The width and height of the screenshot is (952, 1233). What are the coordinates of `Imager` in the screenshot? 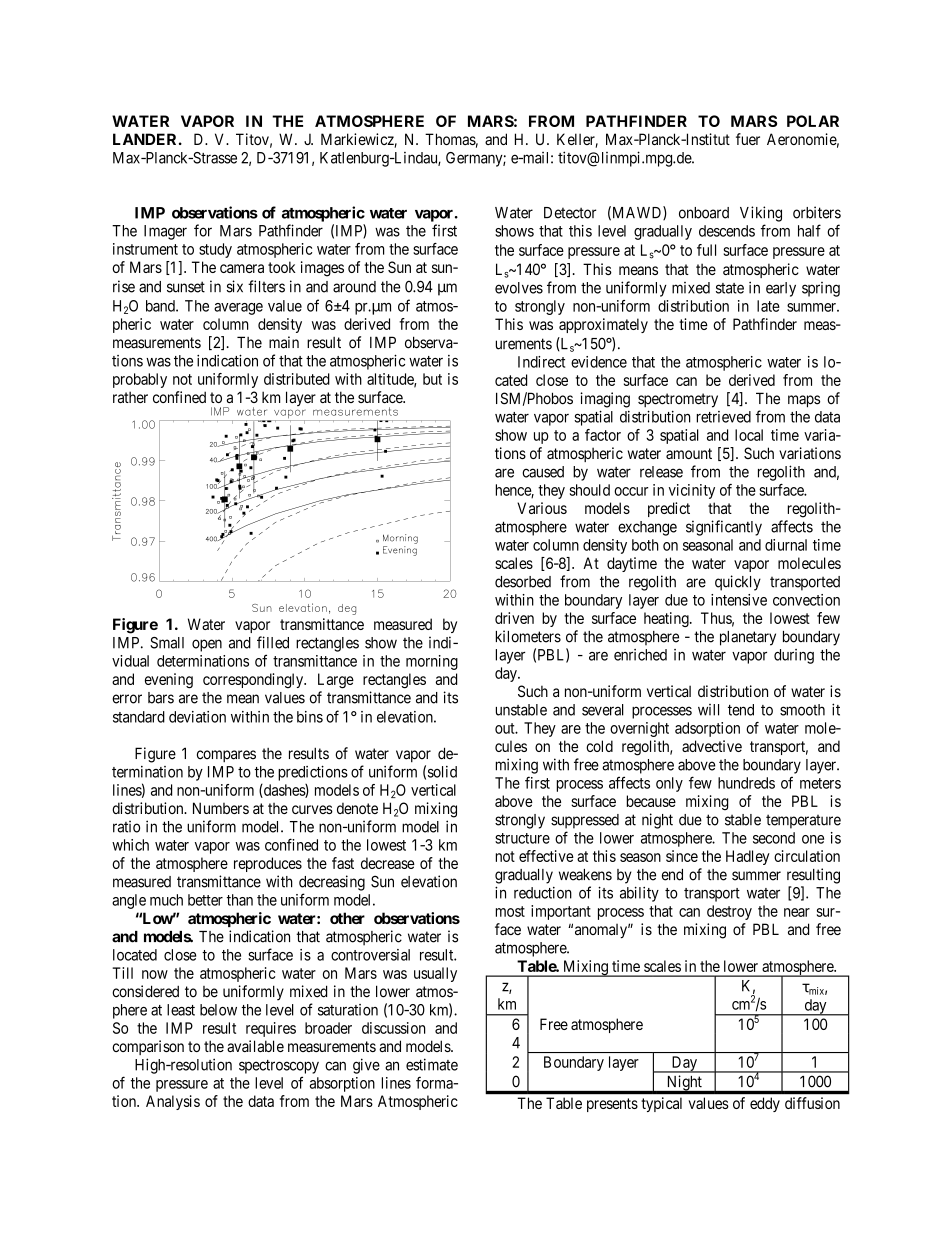 It's located at (165, 232).
